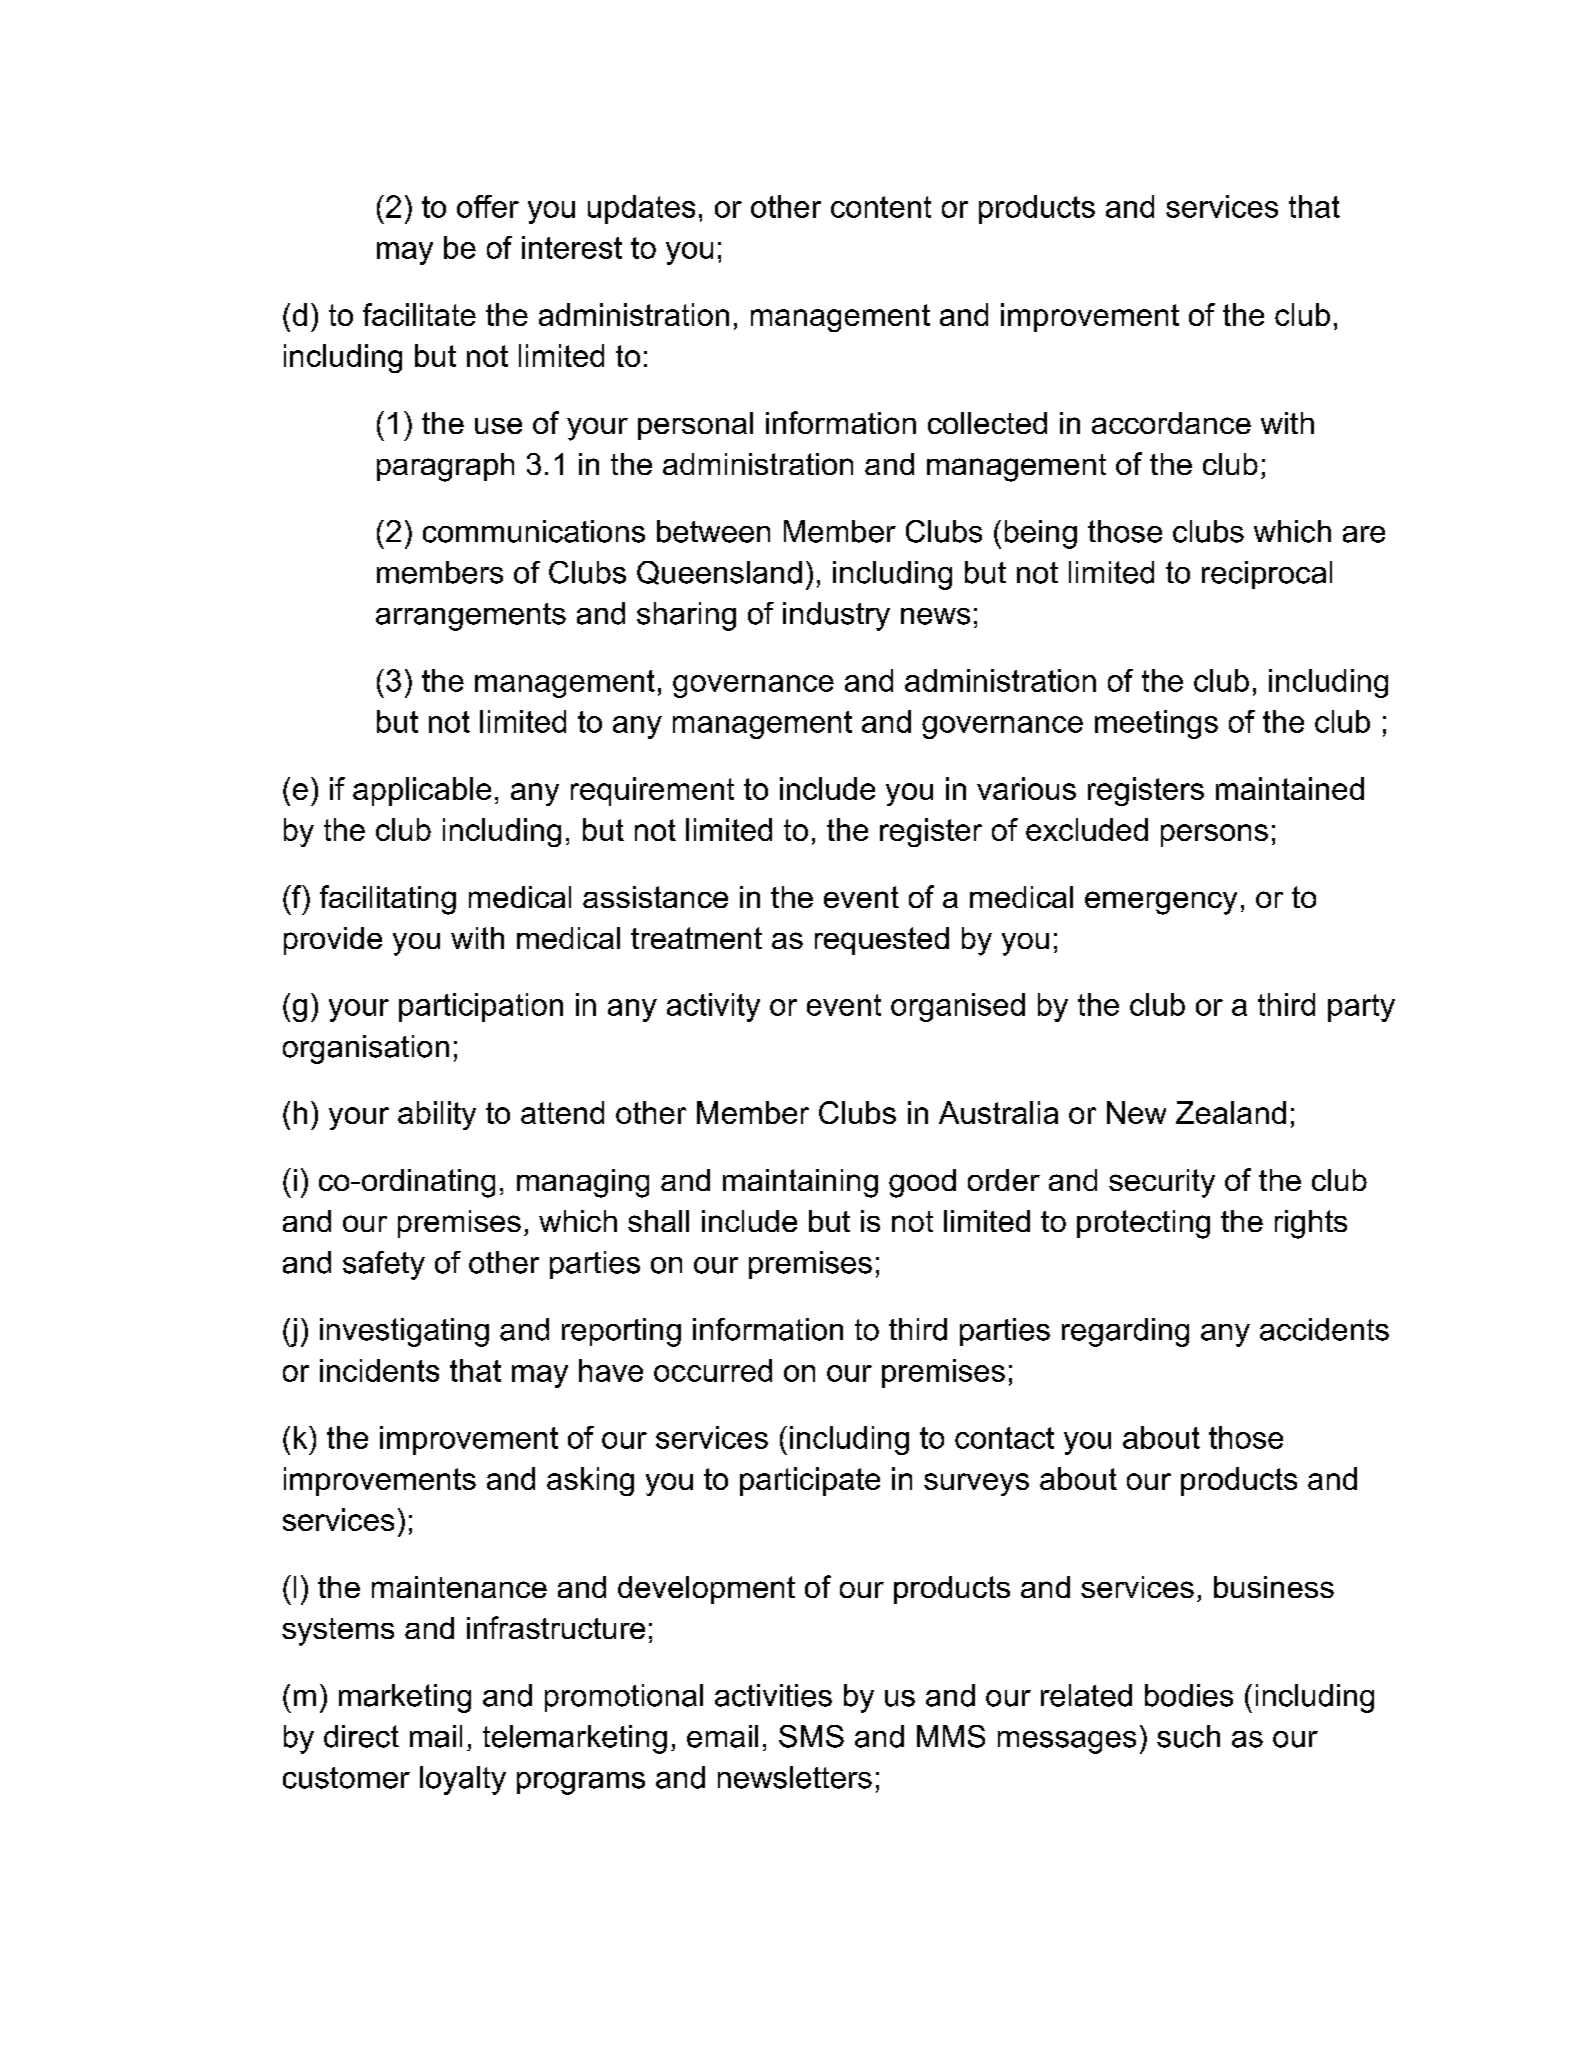 Image resolution: width=1587 pixels, height=2053 pixels. What do you see at coordinates (463, 1780) in the screenshot?
I see `loyalty` at bounding box center [463, 1780].
